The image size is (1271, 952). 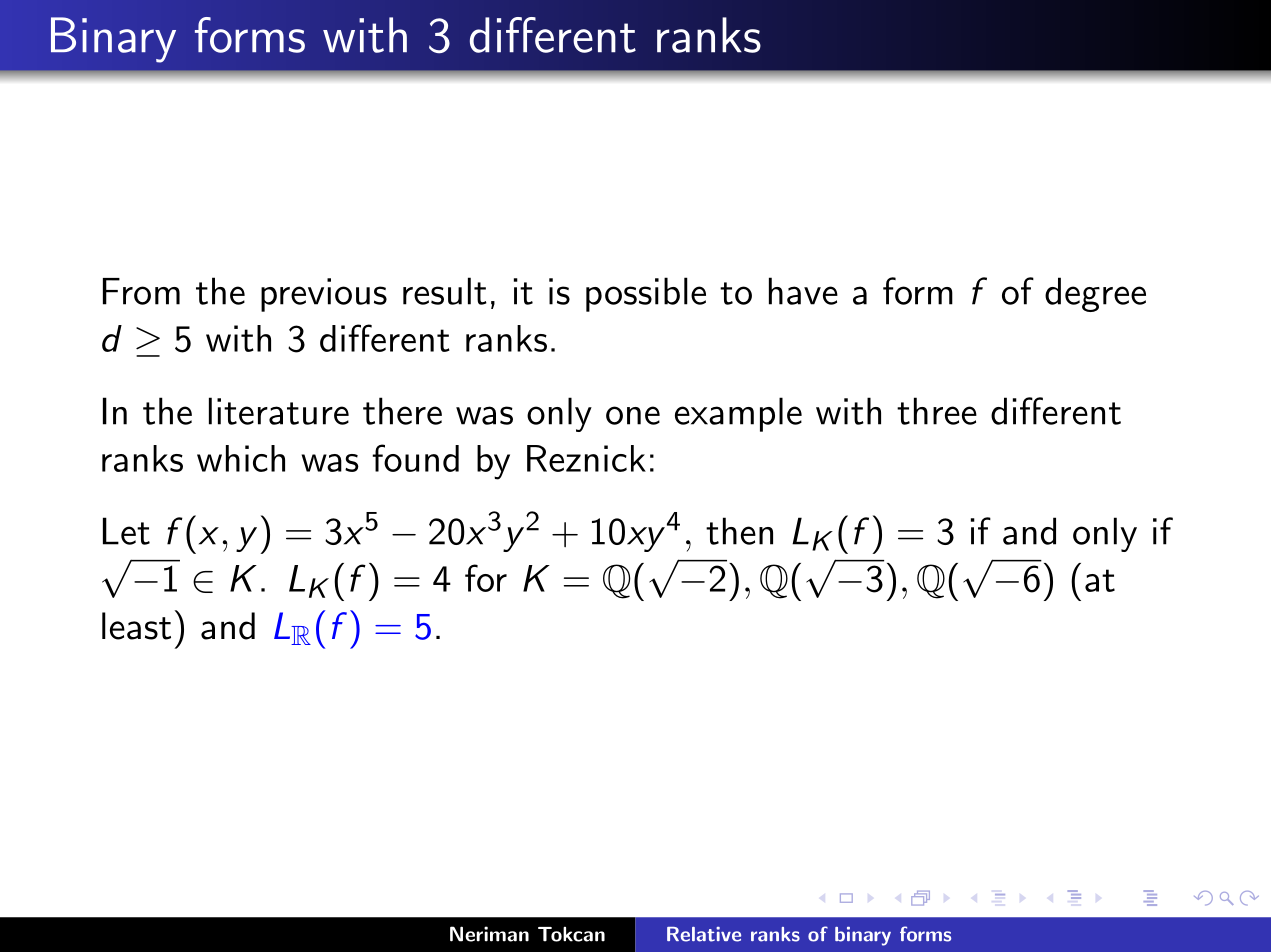 I want to click on Relative, so click(x=704, y=934).
